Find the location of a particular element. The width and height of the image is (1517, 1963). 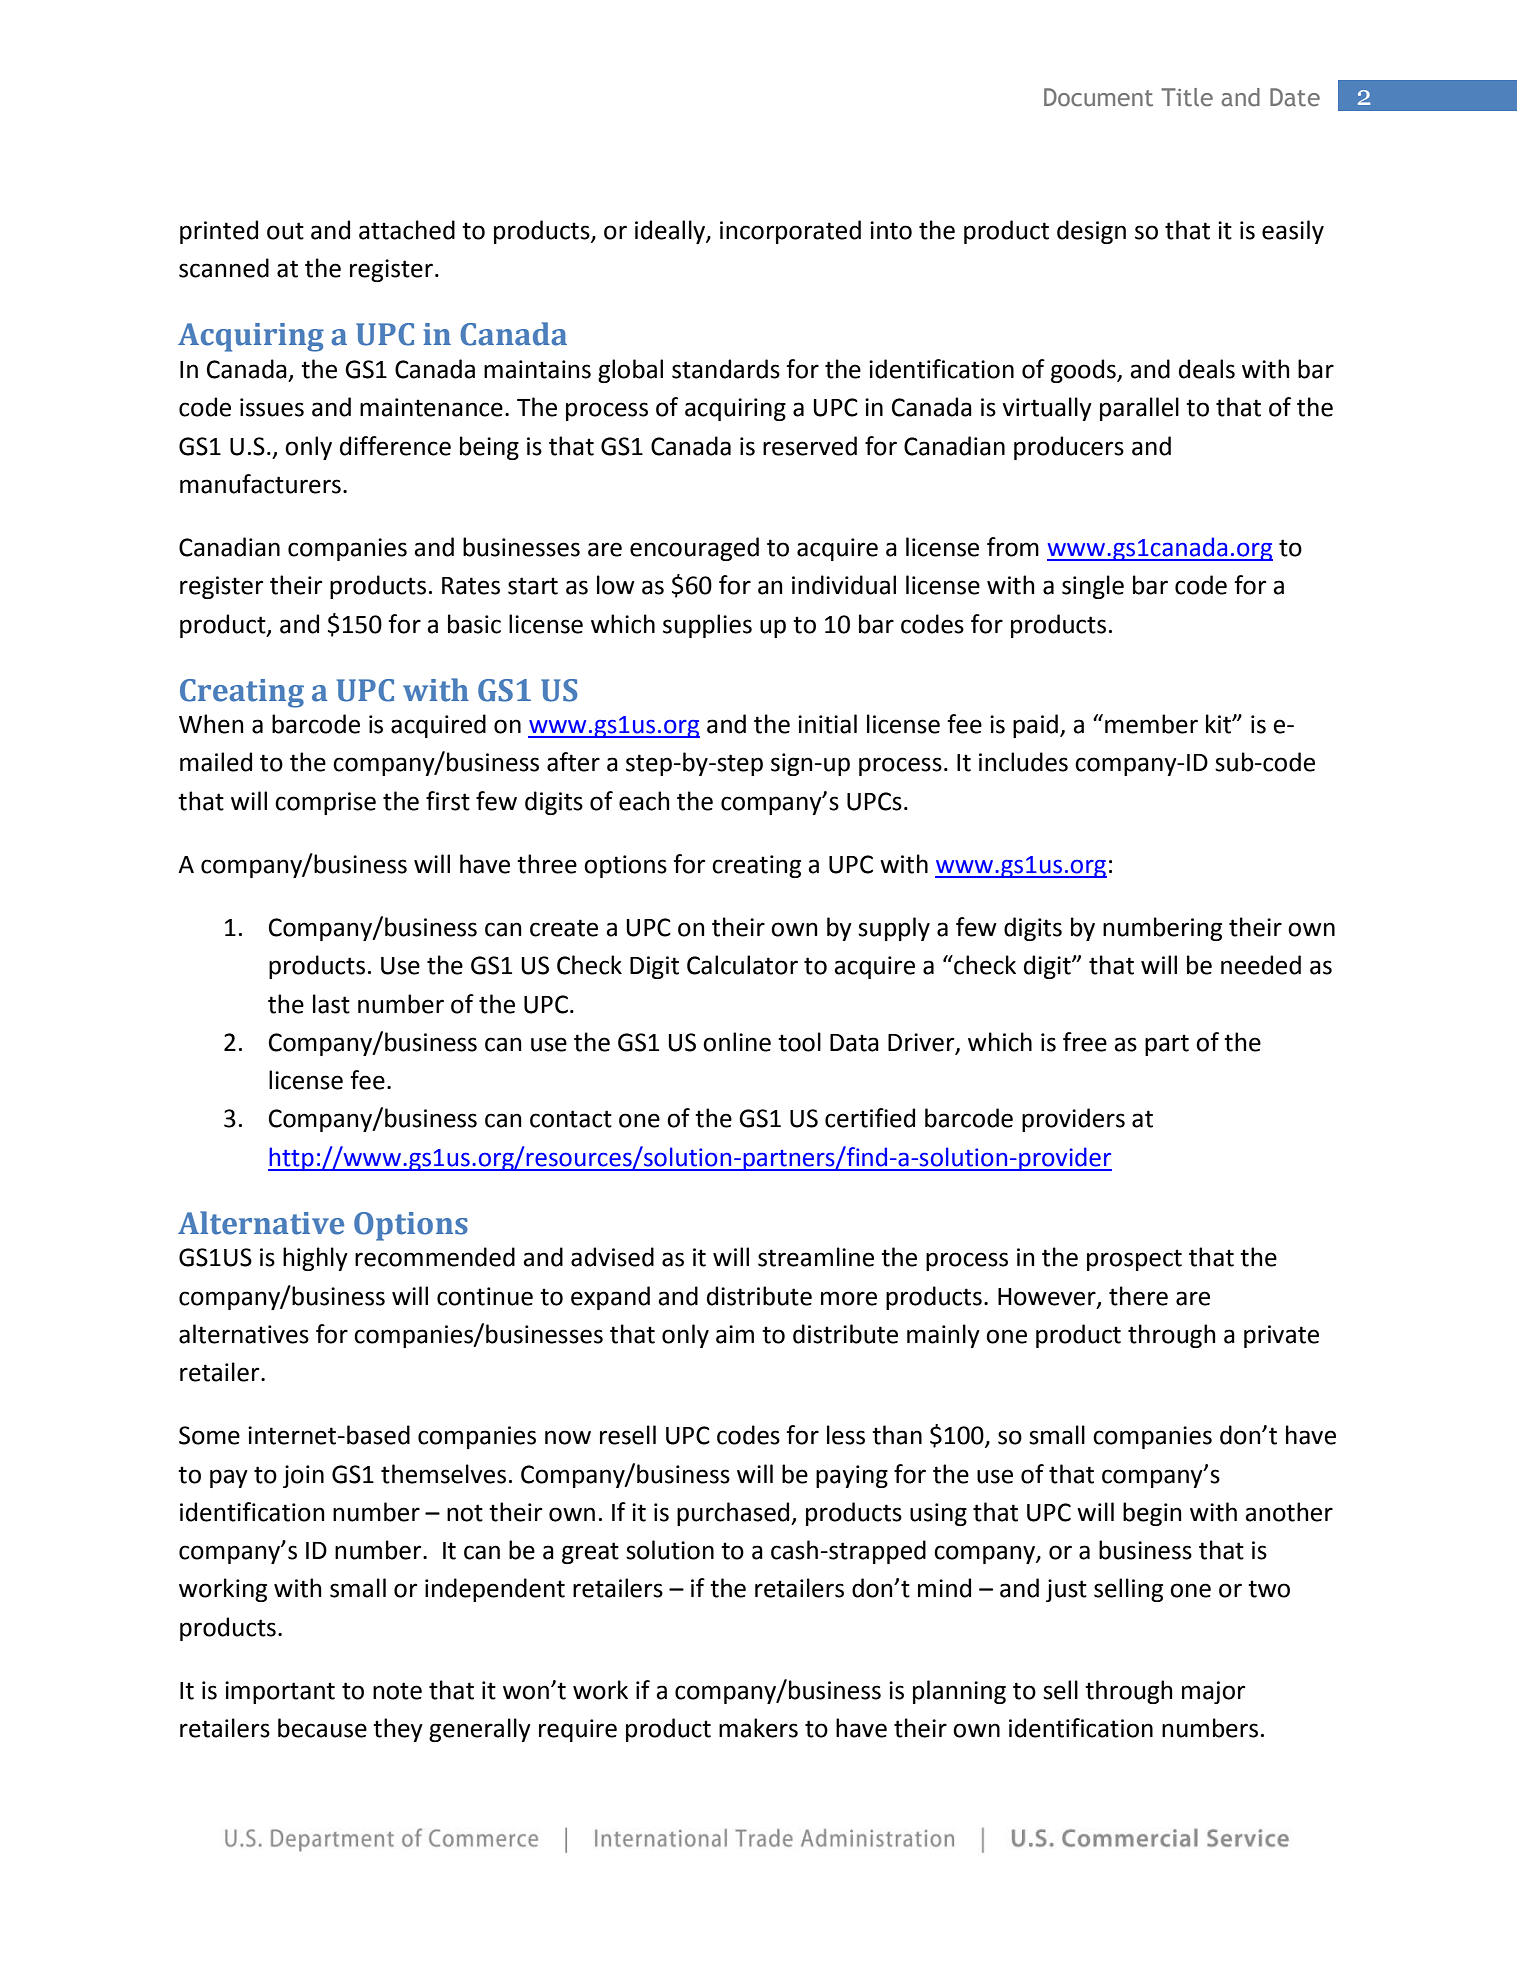

needed is located at coordinates (1261, 965).
